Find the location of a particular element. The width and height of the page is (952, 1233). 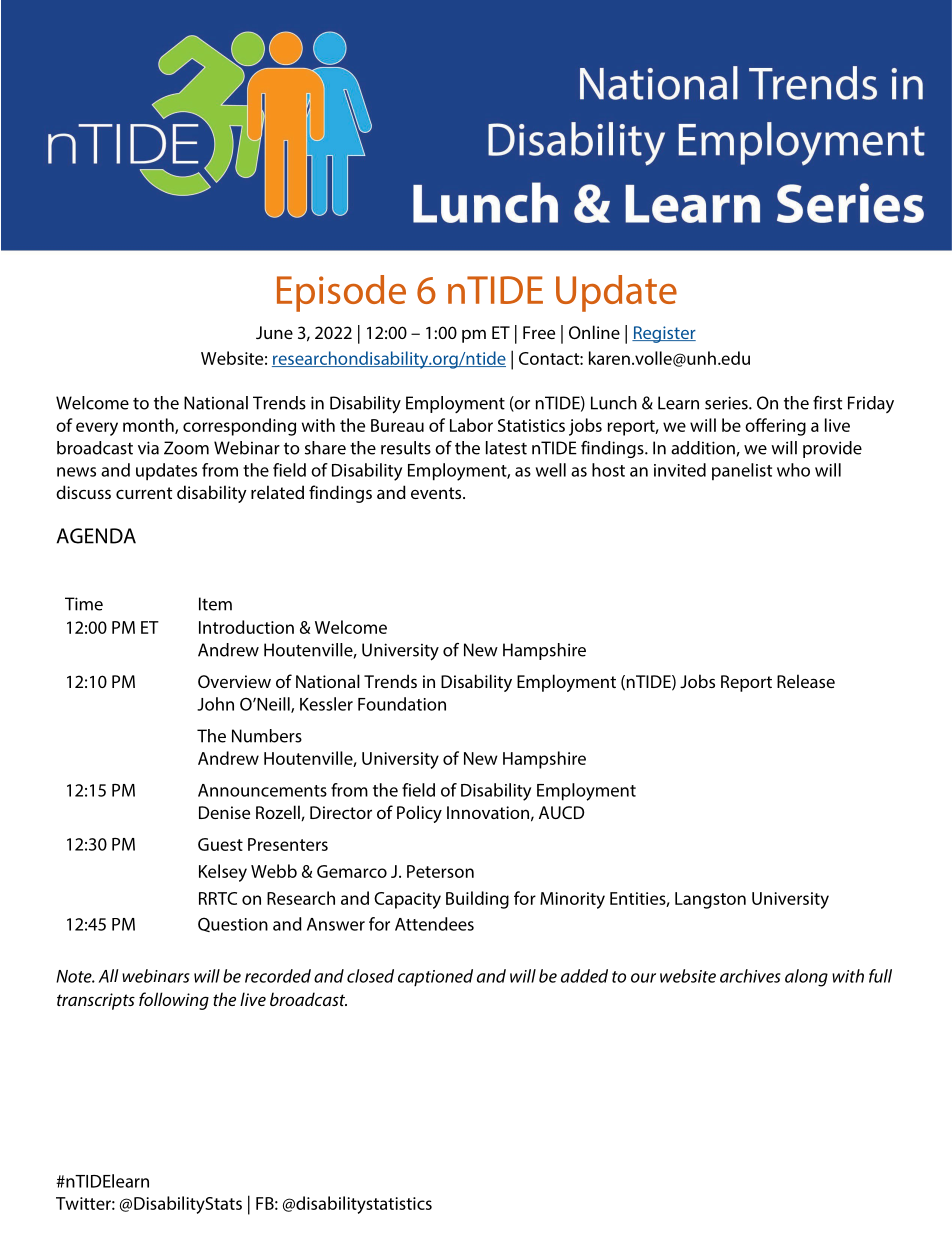

Register is located at coordinates (664, 334).
